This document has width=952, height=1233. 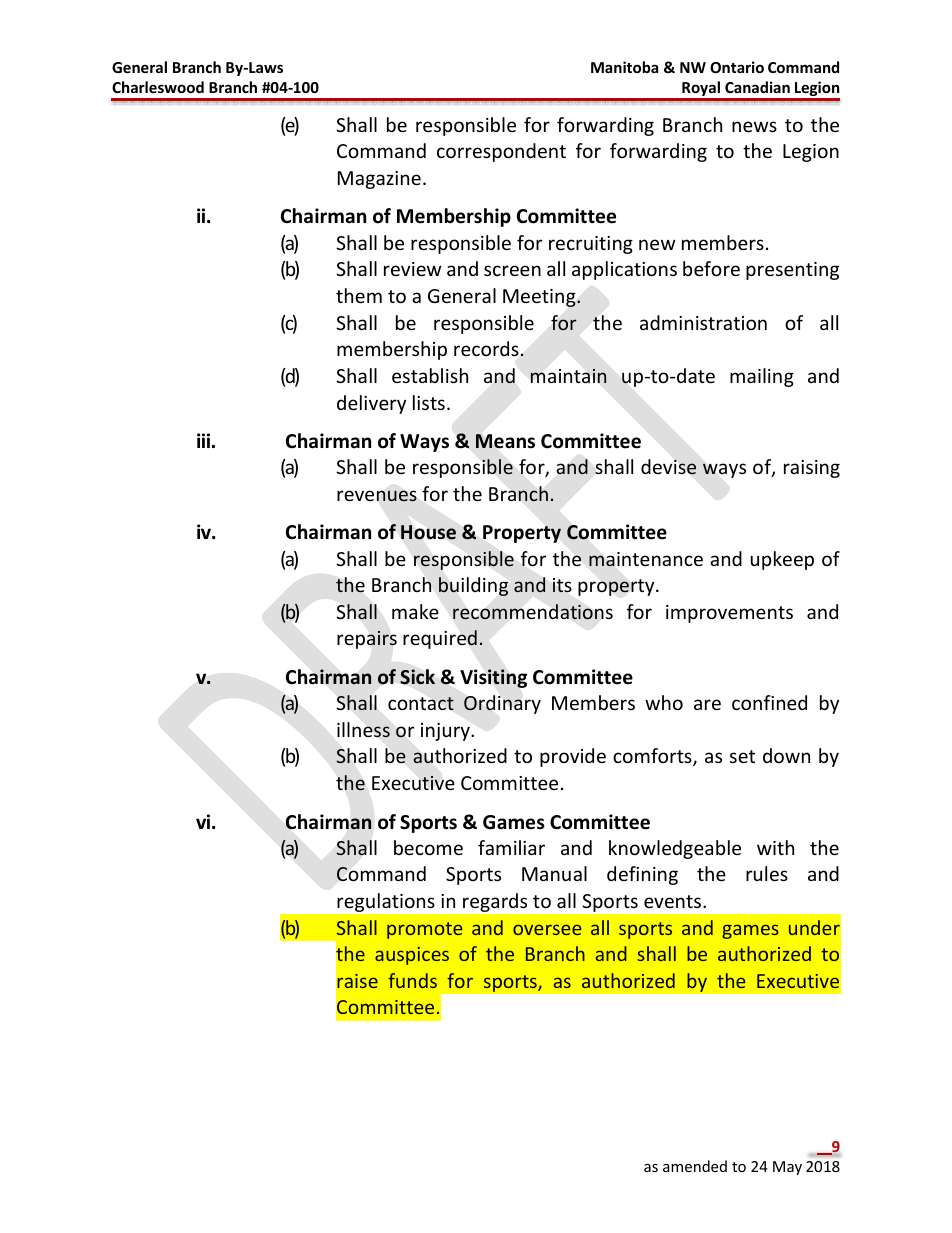 What do you see at coordinates (787, 1168) in the document?
I see `May` at bounding box center [787, 1168].
